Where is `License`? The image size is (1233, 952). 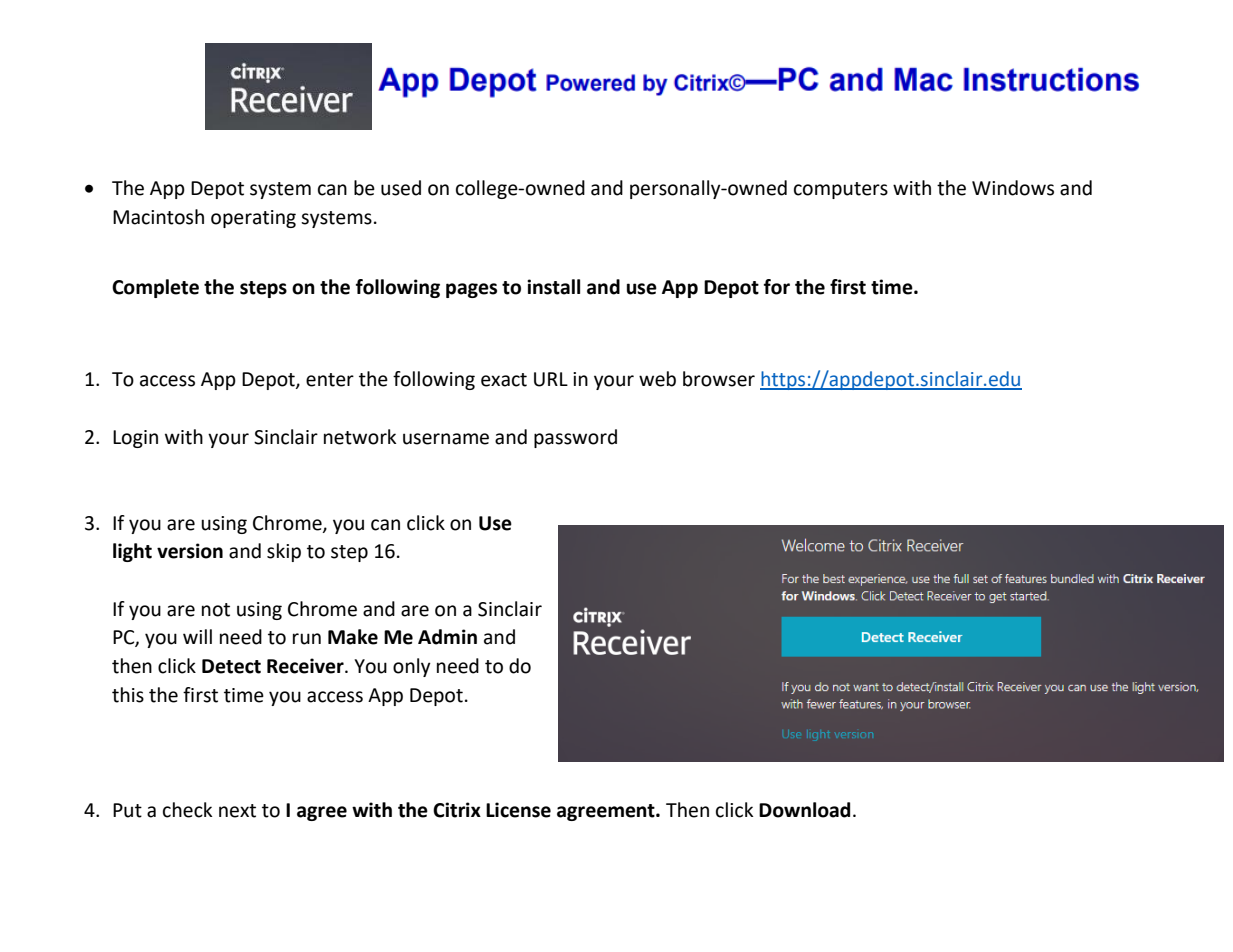 License is located at coordinates (518, 810).
